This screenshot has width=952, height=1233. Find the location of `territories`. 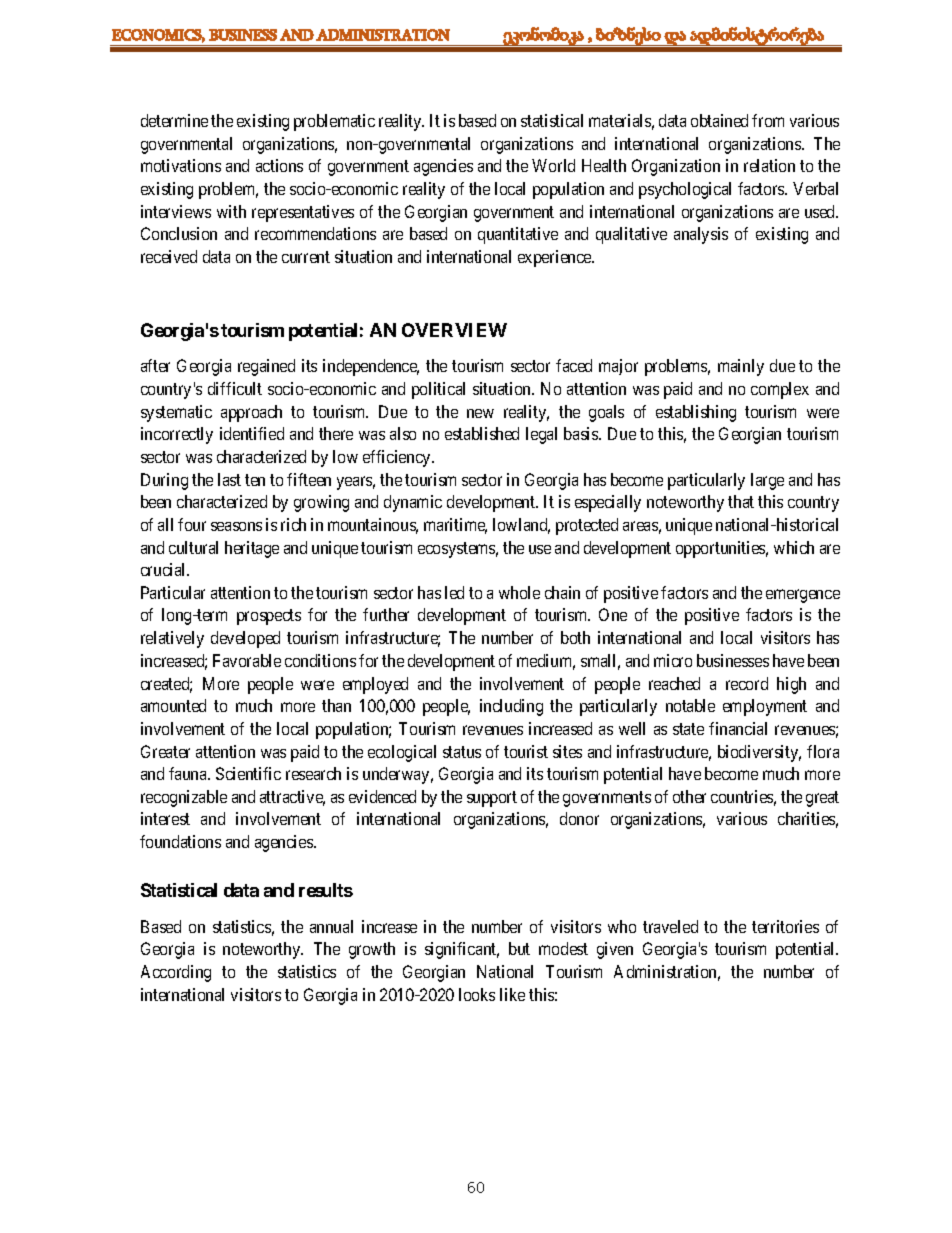

territories is located at coordinates (785, 926).
